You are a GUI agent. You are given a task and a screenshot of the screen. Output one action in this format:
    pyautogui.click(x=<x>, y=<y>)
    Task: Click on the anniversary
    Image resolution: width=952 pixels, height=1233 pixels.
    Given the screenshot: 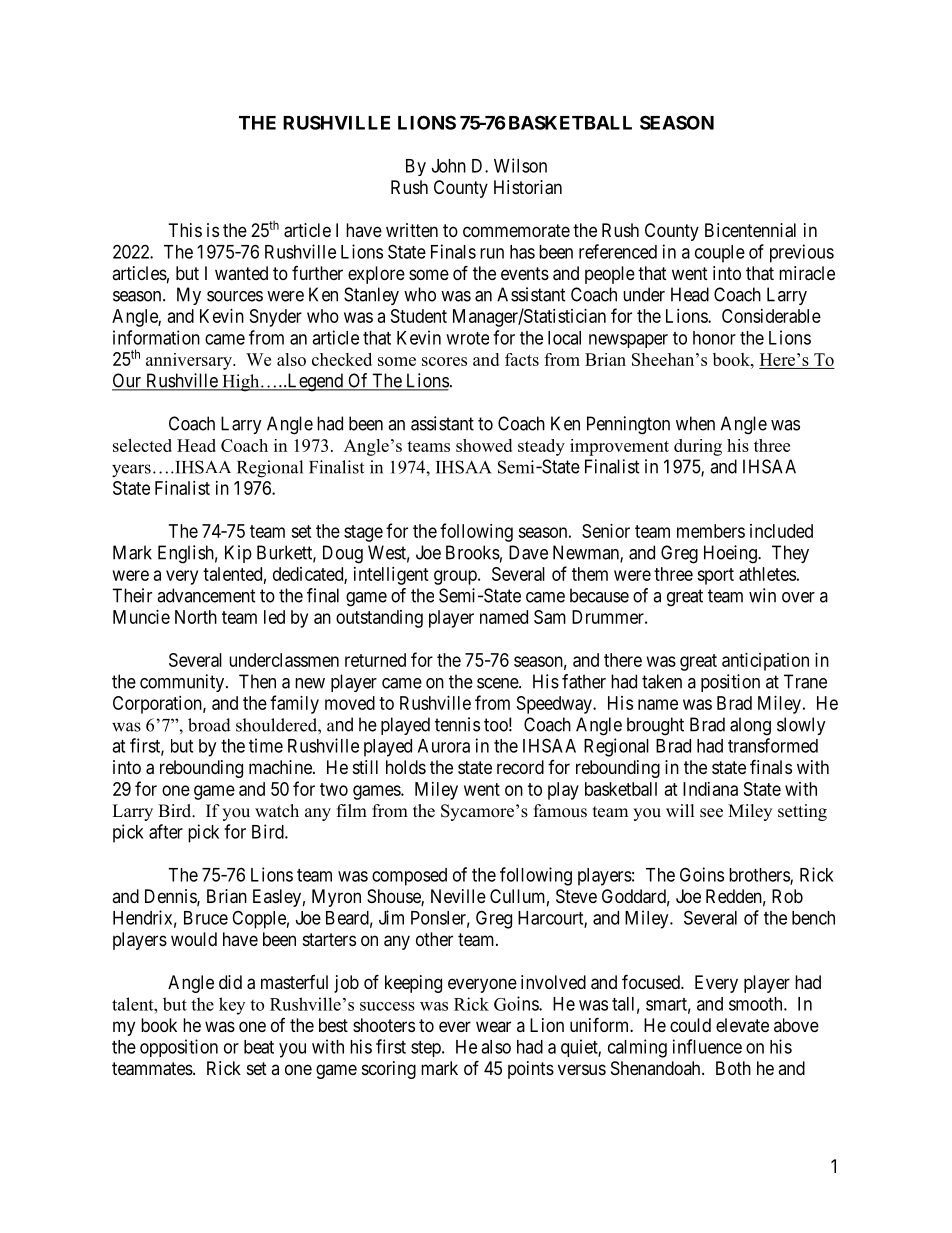 What is the action you would take?
    pyautogui.click(x=190, y=361)
